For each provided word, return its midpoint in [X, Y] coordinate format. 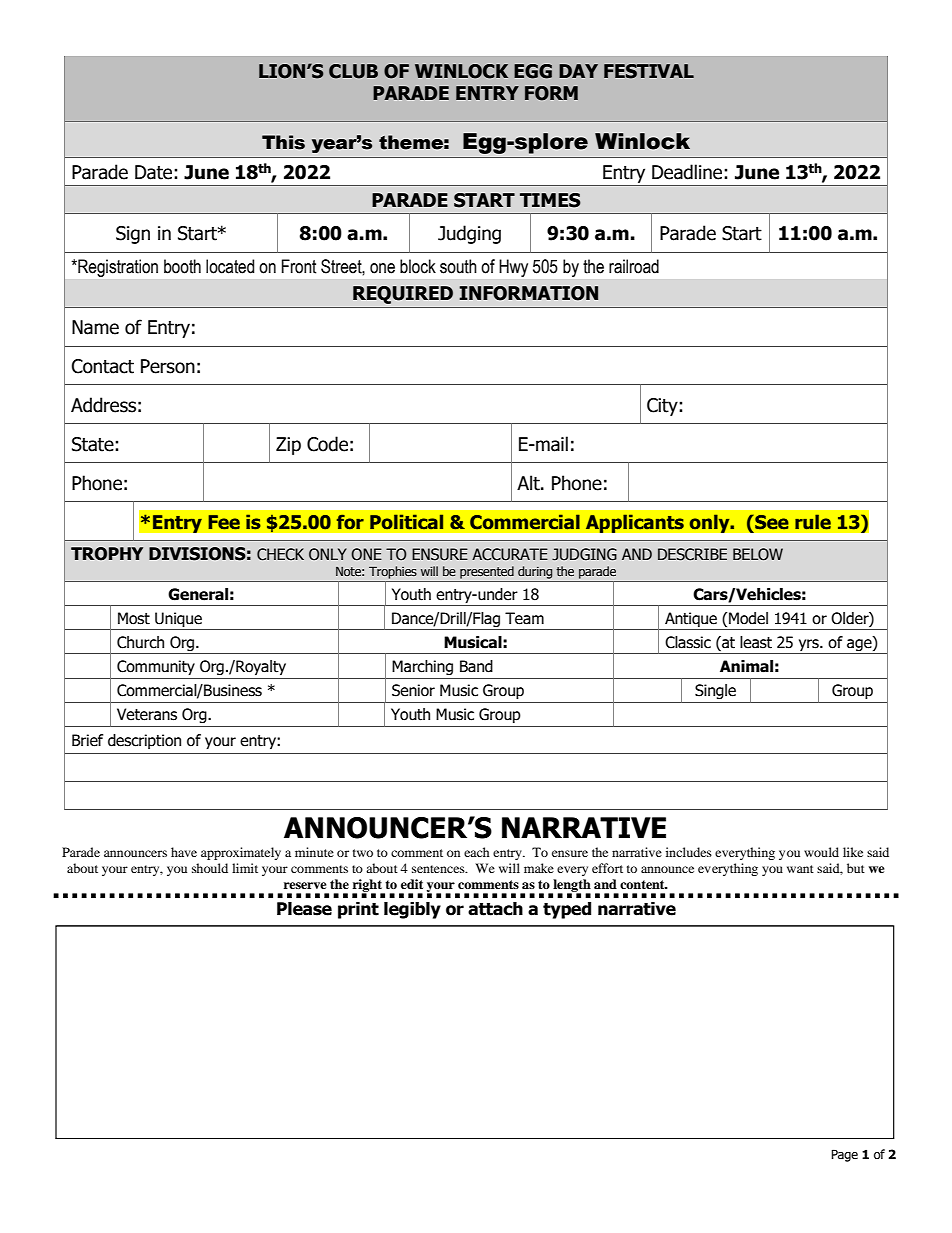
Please [304, 909]
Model [748, 618]
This [283, 142]
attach [495, 909]
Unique [178, 621]
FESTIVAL [649, 71]
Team [524, 618]
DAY [578, 71]
